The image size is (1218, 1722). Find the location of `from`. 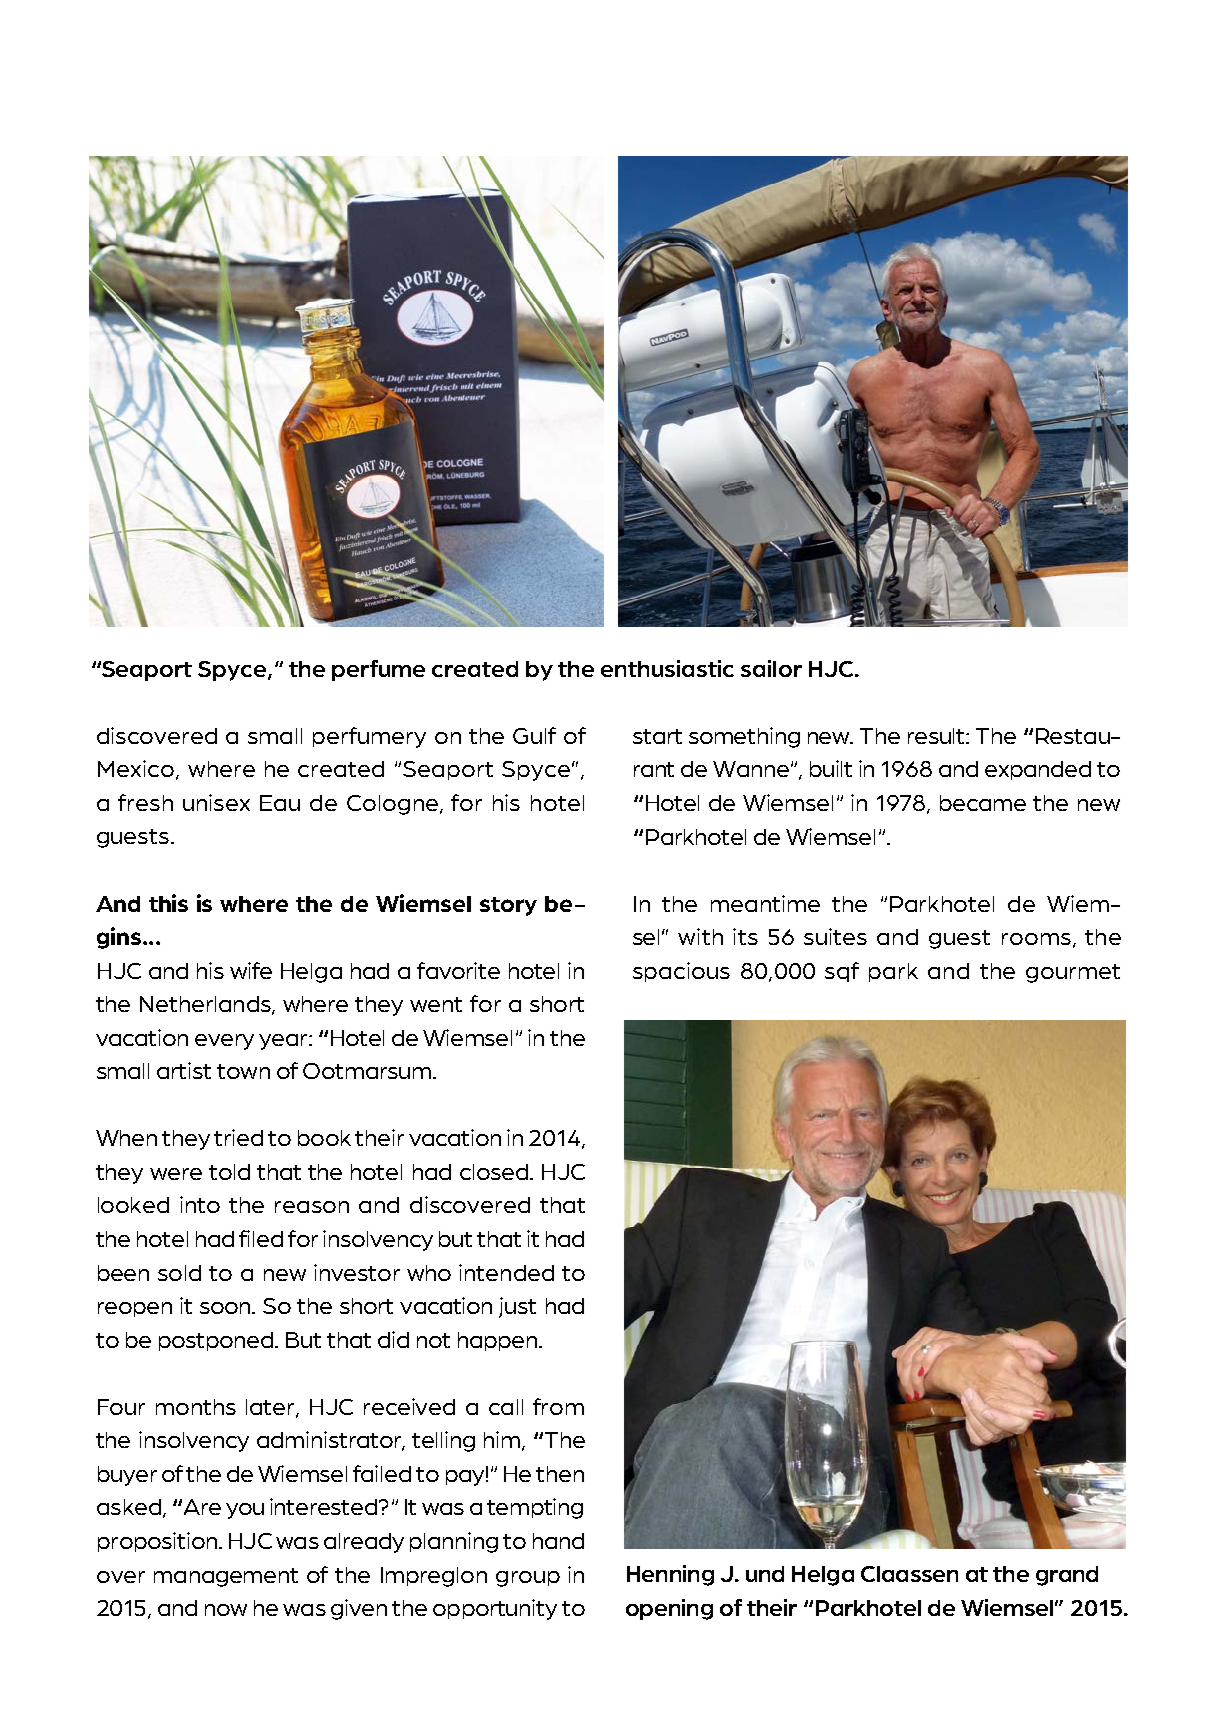

from is located at coordinates (558, 1406).
